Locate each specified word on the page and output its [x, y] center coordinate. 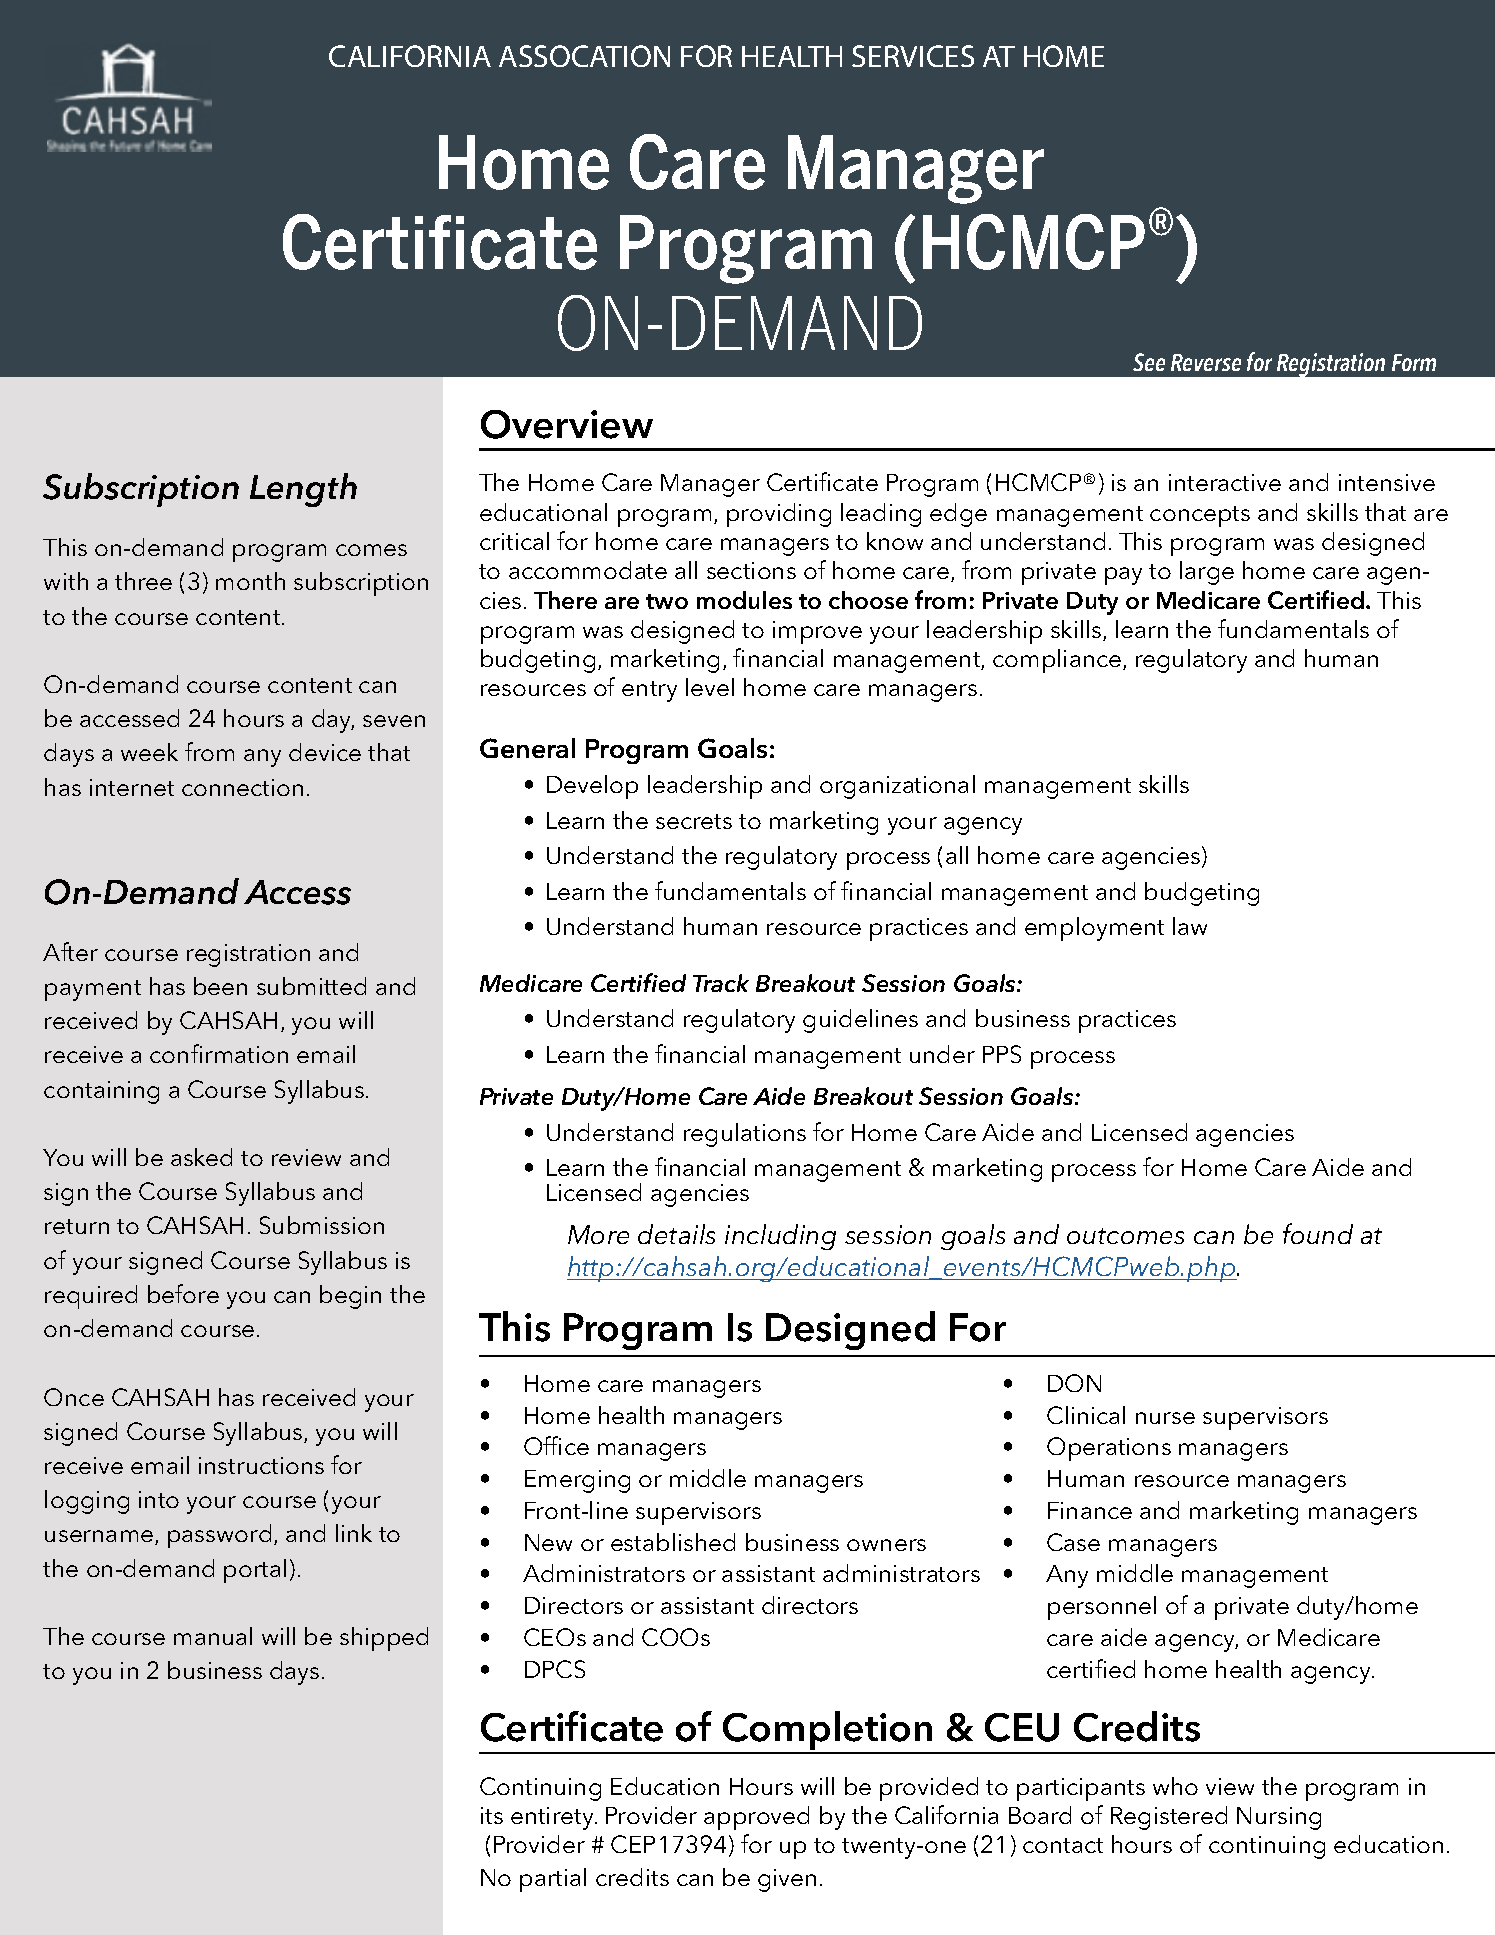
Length [303, 490]
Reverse [1206, 362]
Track [721, 983]
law [1190, 926]
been [220, 986]
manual [213, 1636]
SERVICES [913, 56]
